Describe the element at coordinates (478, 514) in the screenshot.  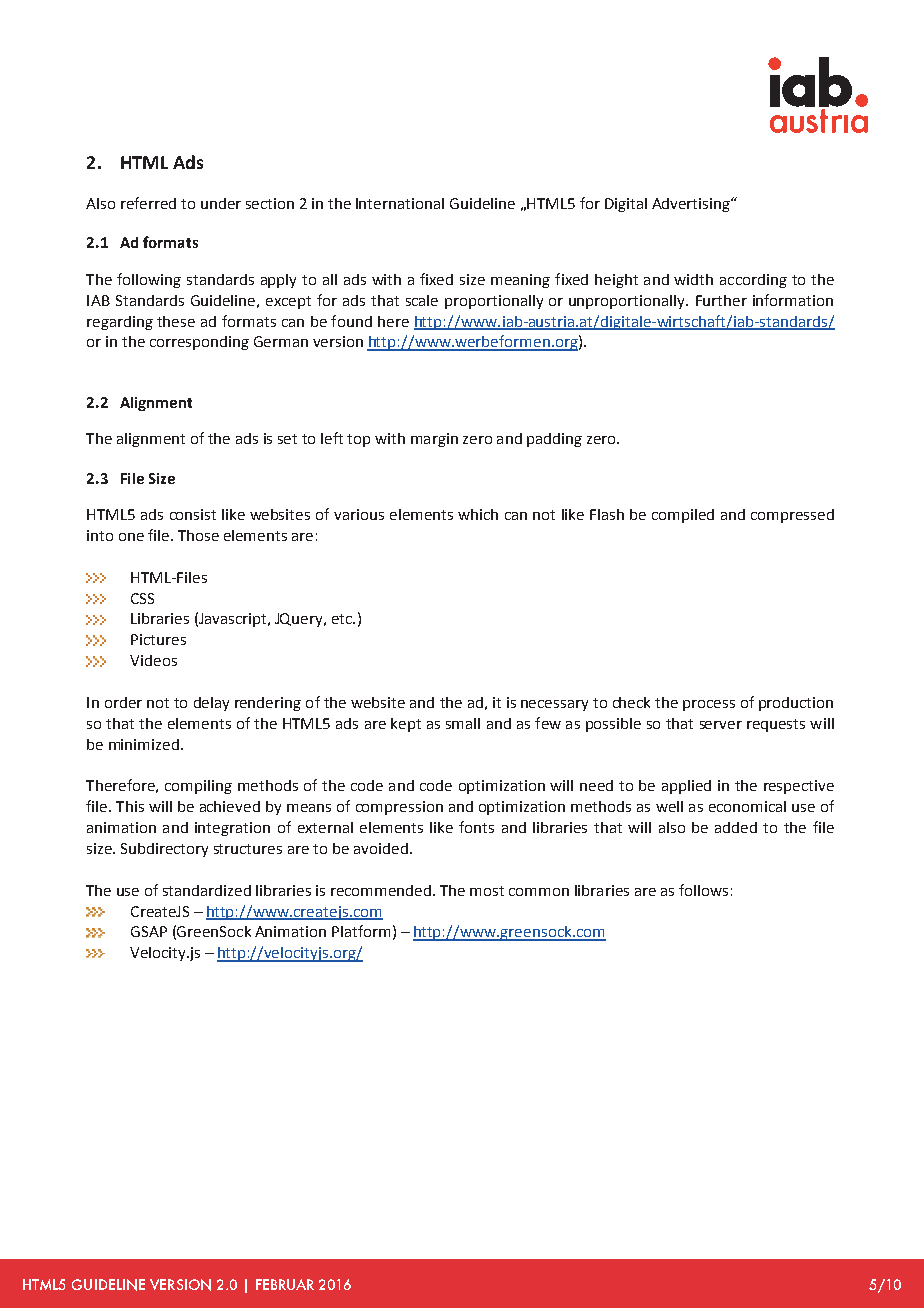
I see `which` at that location.
